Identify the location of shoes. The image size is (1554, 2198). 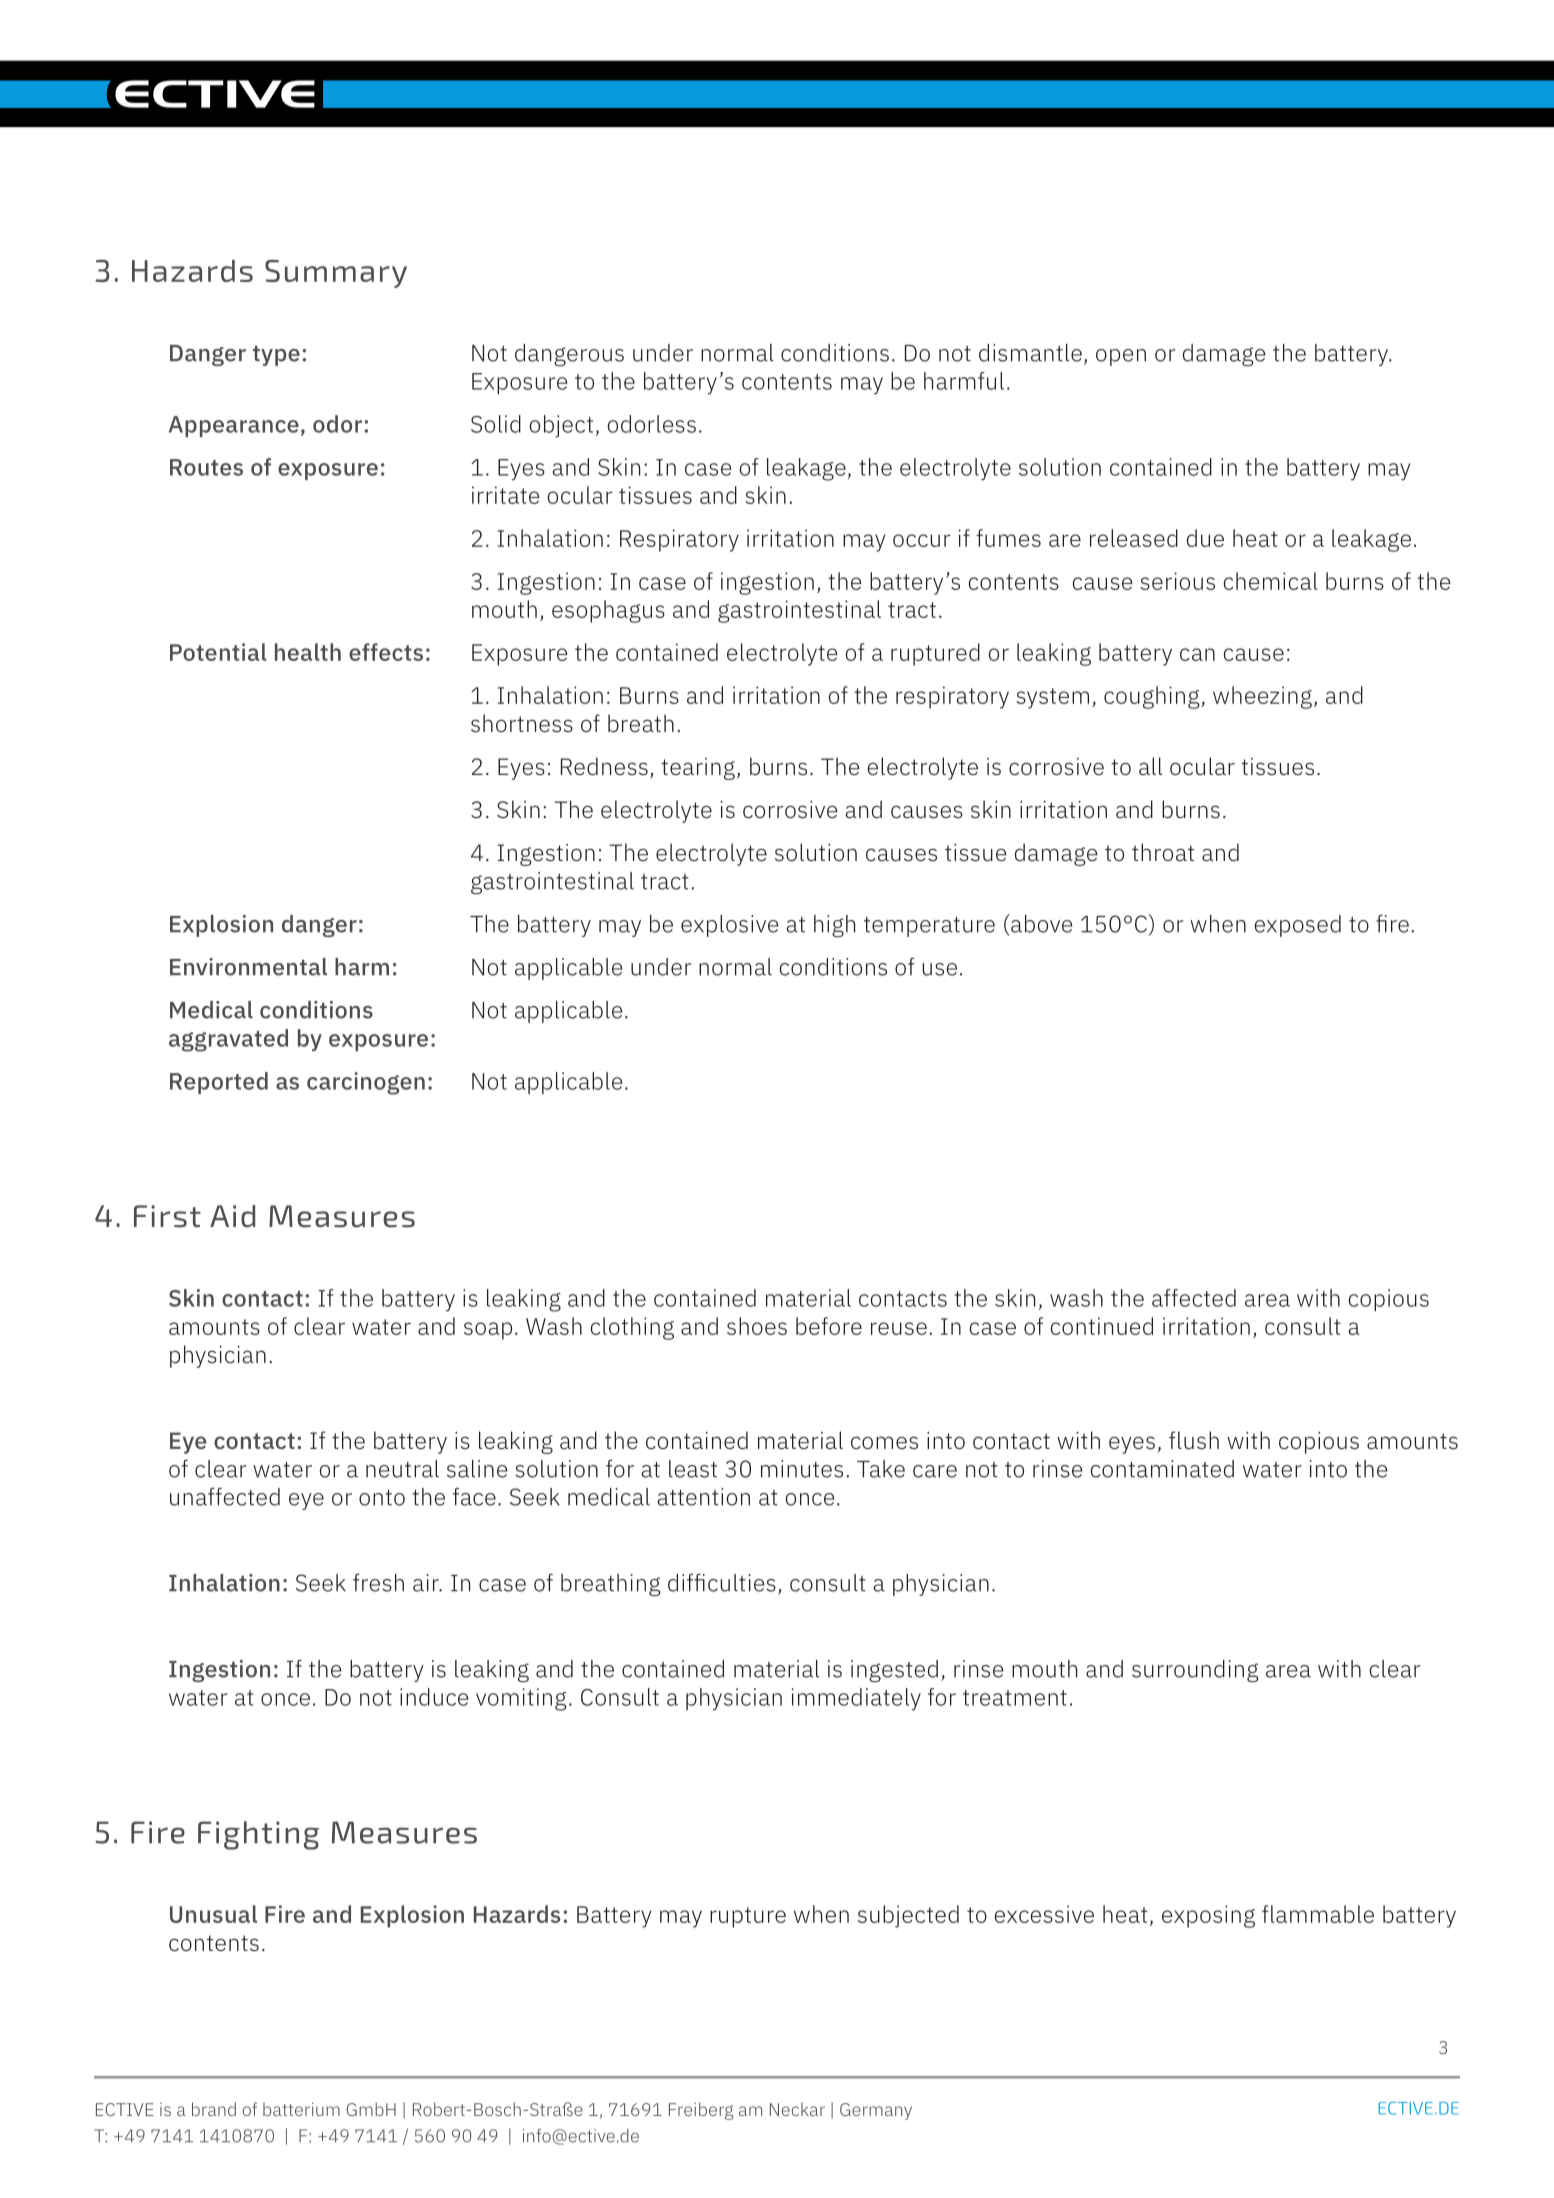
(757, 1326).
